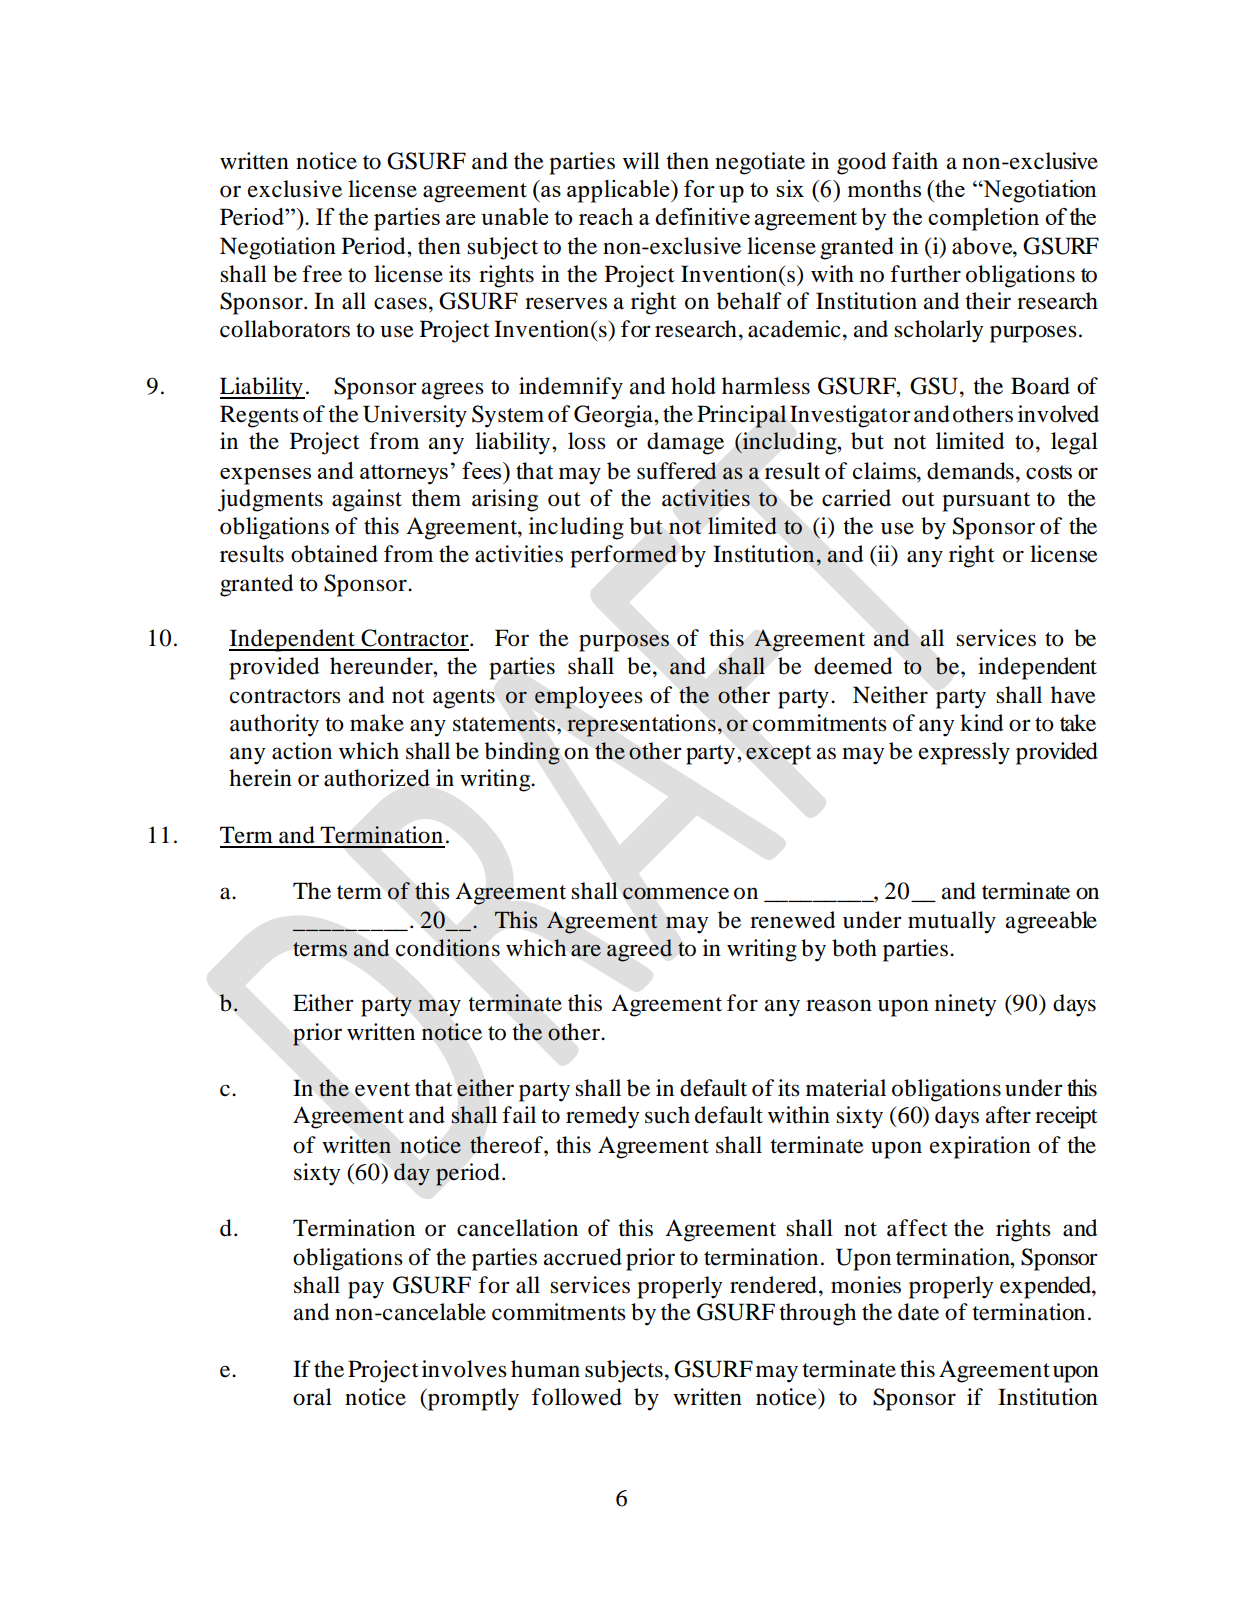 This screenshot has height=1610, width=1244. Describe the element at coordinates (918, 1312) in the screenshot. I see `date` at that location.
